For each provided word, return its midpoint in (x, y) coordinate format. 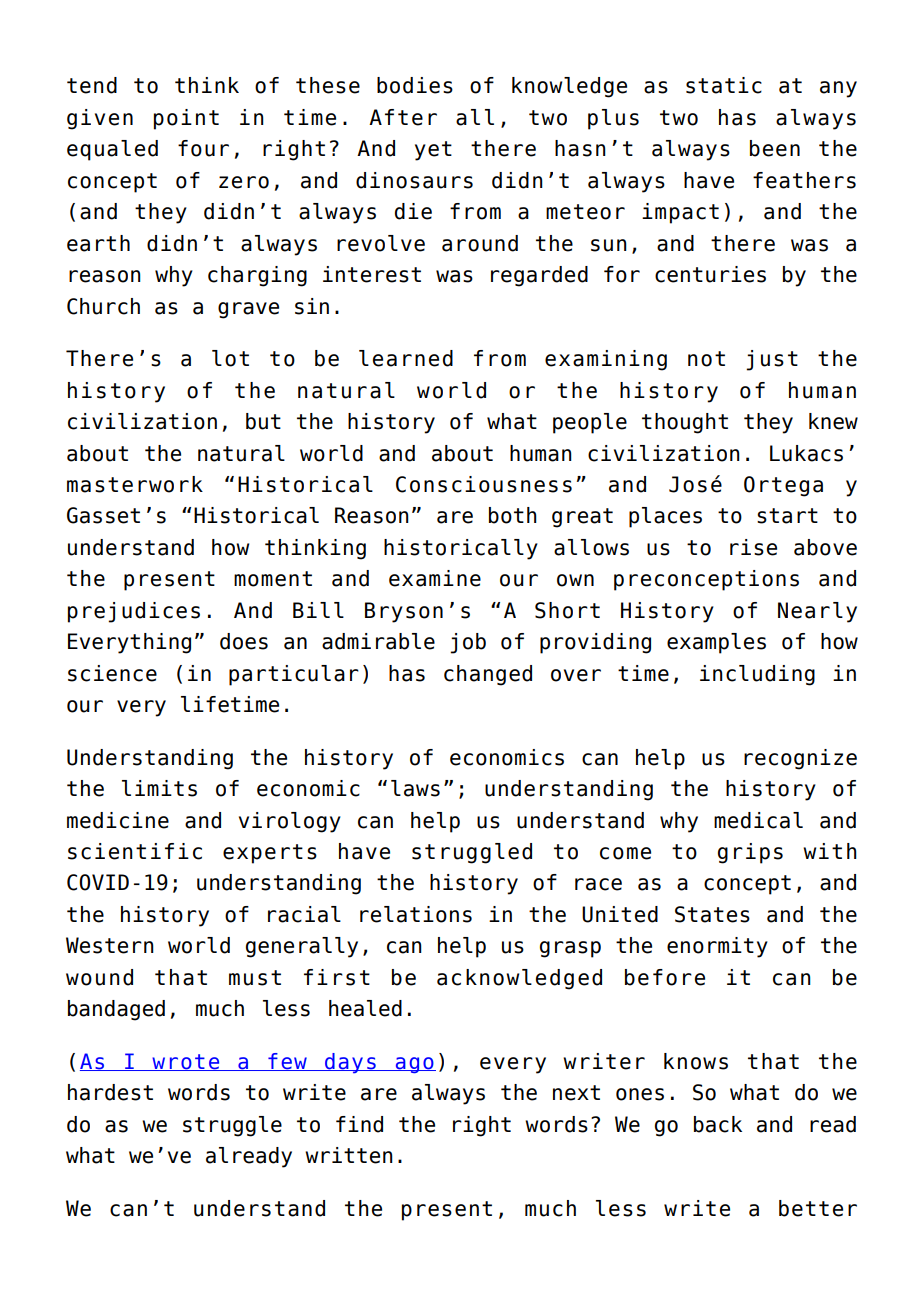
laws (415, 788)
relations (416, 914)
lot (230, 358)
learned (406, 358)
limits (159, 788)
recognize (800, 759)
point (186, 119)
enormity (717, 947)
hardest (110, 1092)
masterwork (135, 484)
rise (753, 547)
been (775, 148)
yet (433, 151)
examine (435, 578)
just (772, 360)
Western (110, 945)
